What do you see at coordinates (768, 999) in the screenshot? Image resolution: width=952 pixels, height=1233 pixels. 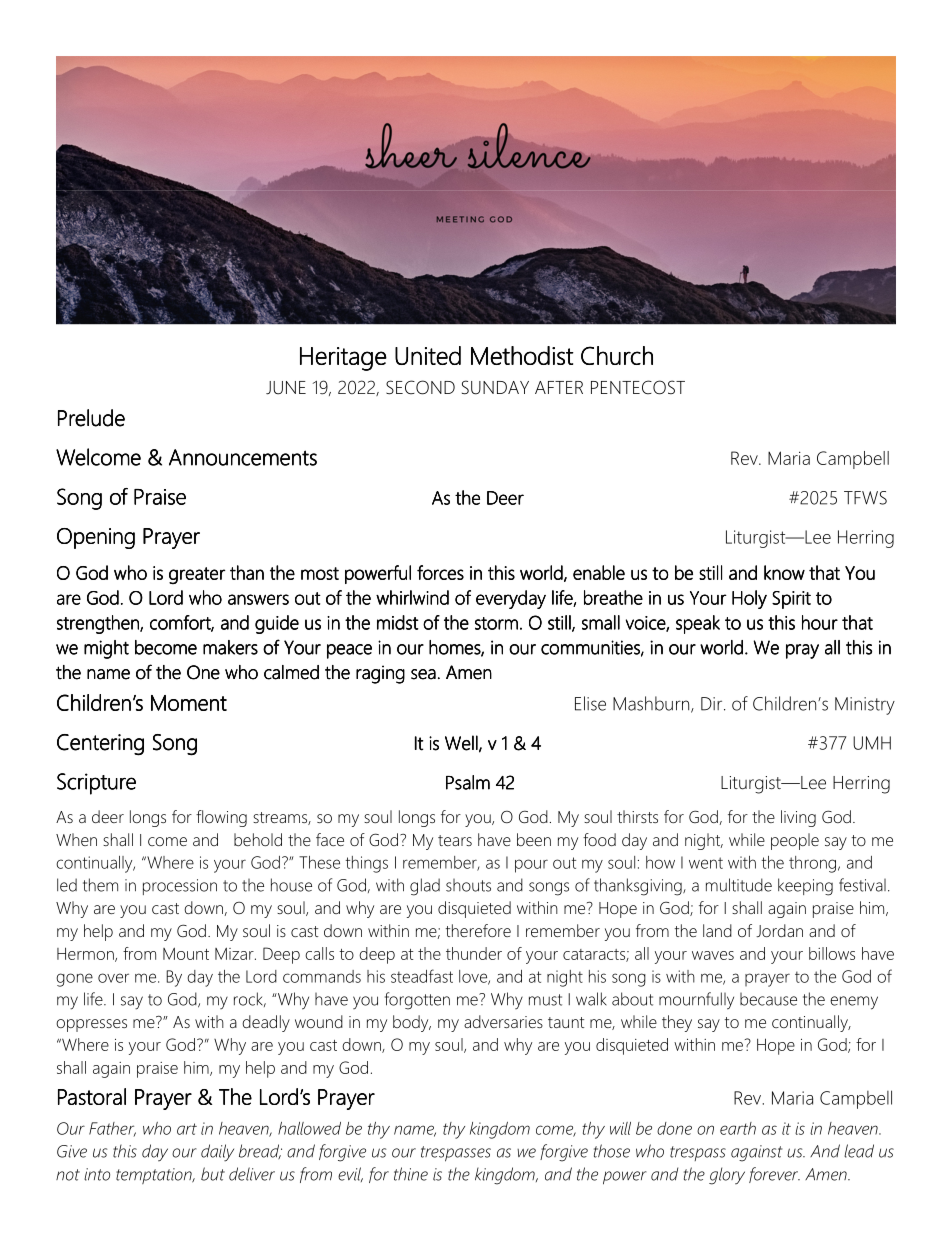 I see `because` at bounding box center [768, 999].
